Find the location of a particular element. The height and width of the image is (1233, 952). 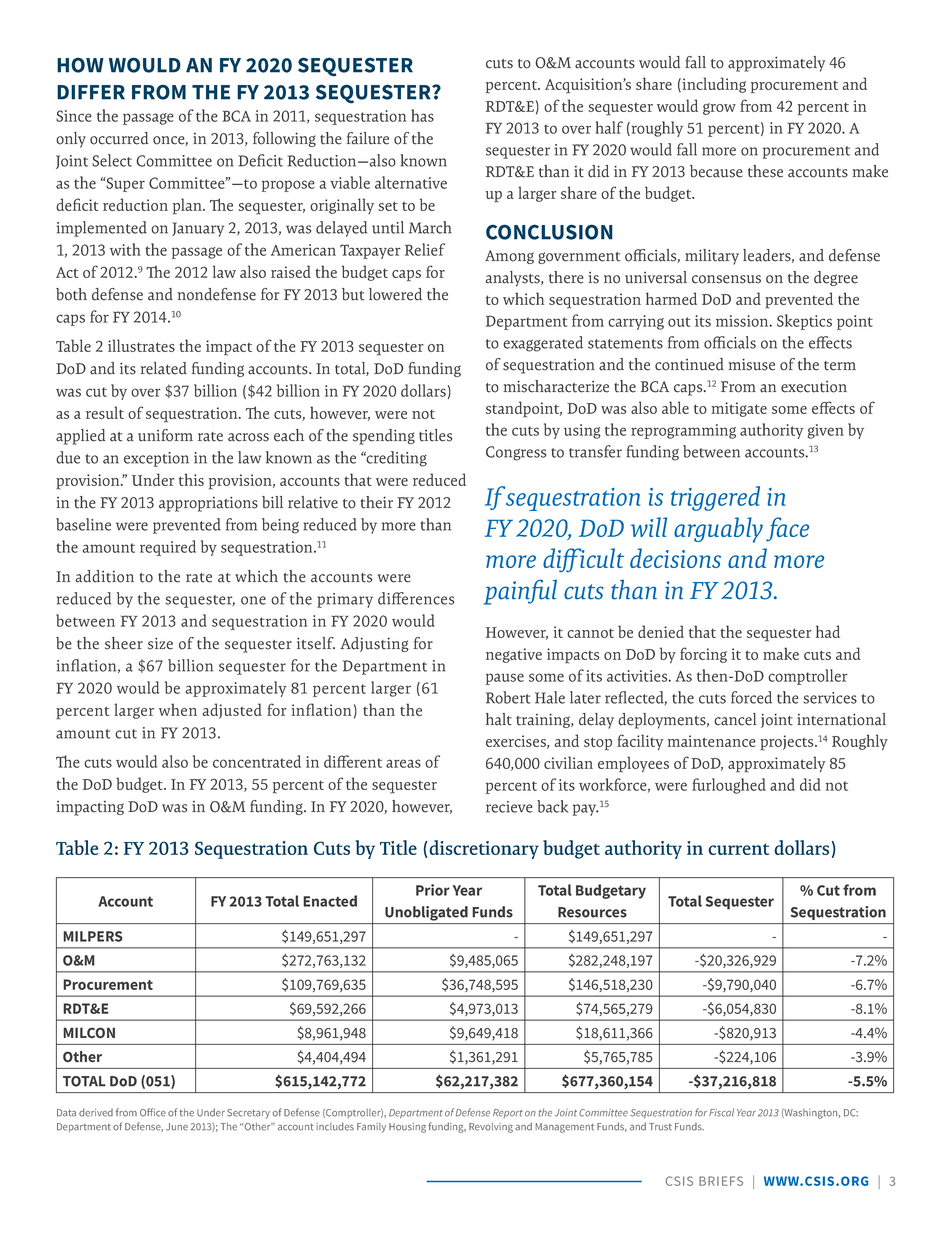

grow is located at coordinates (719, 109).
